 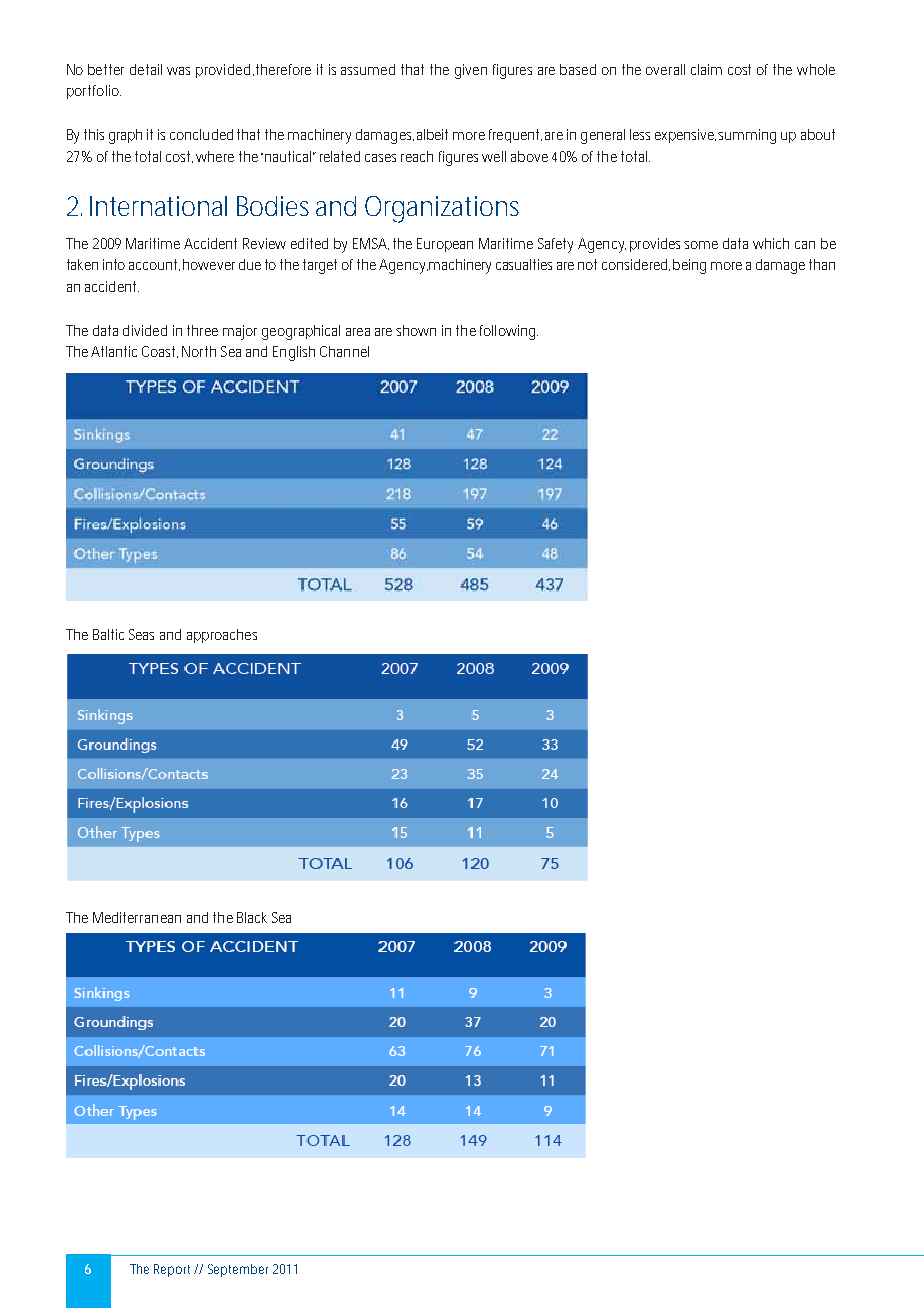 What do you see at coordinates (201, 134) in the screenshot?
I see `concluded` at bounding box center [201, 134].
